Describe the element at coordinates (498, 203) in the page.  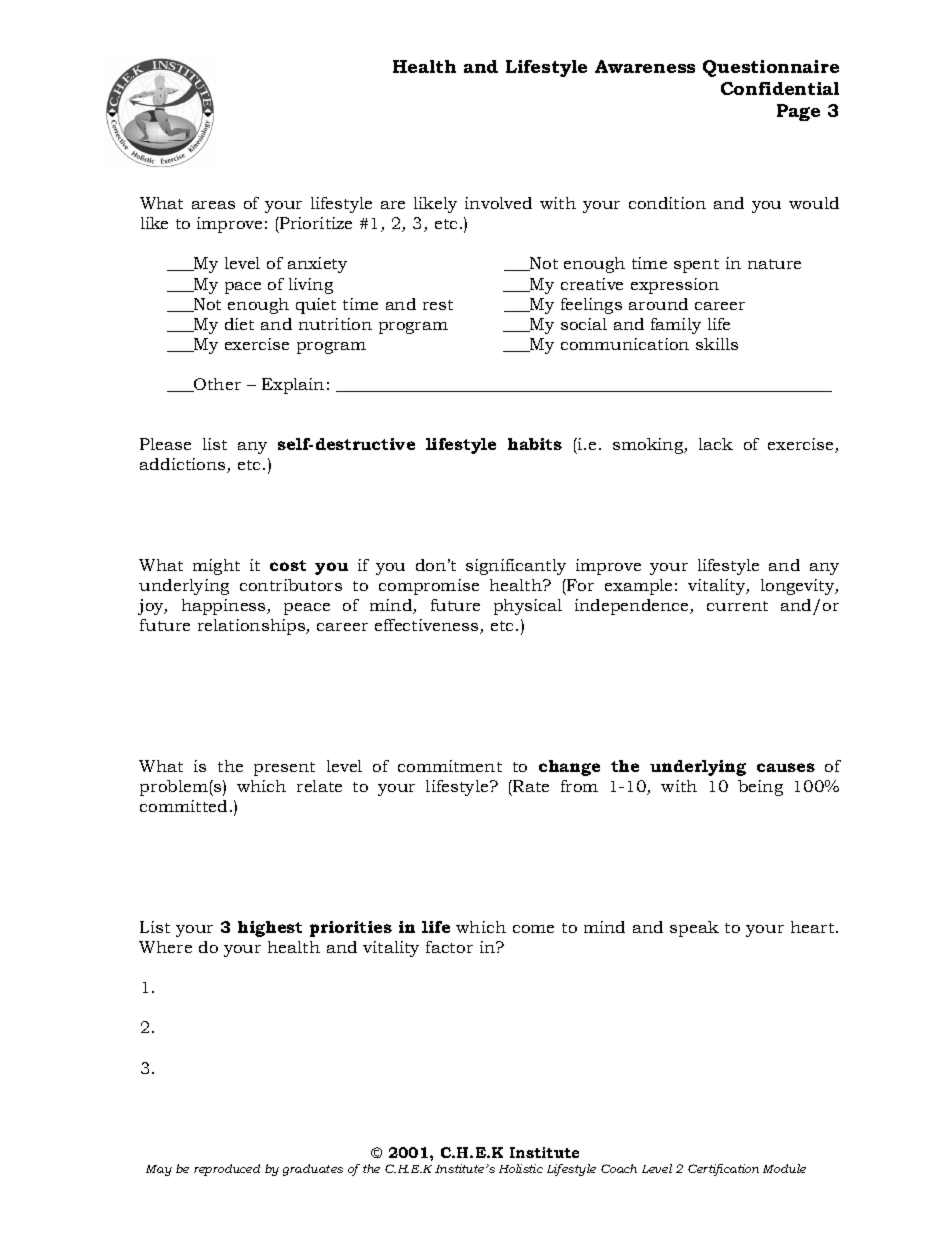
I see `involved` at that location.
